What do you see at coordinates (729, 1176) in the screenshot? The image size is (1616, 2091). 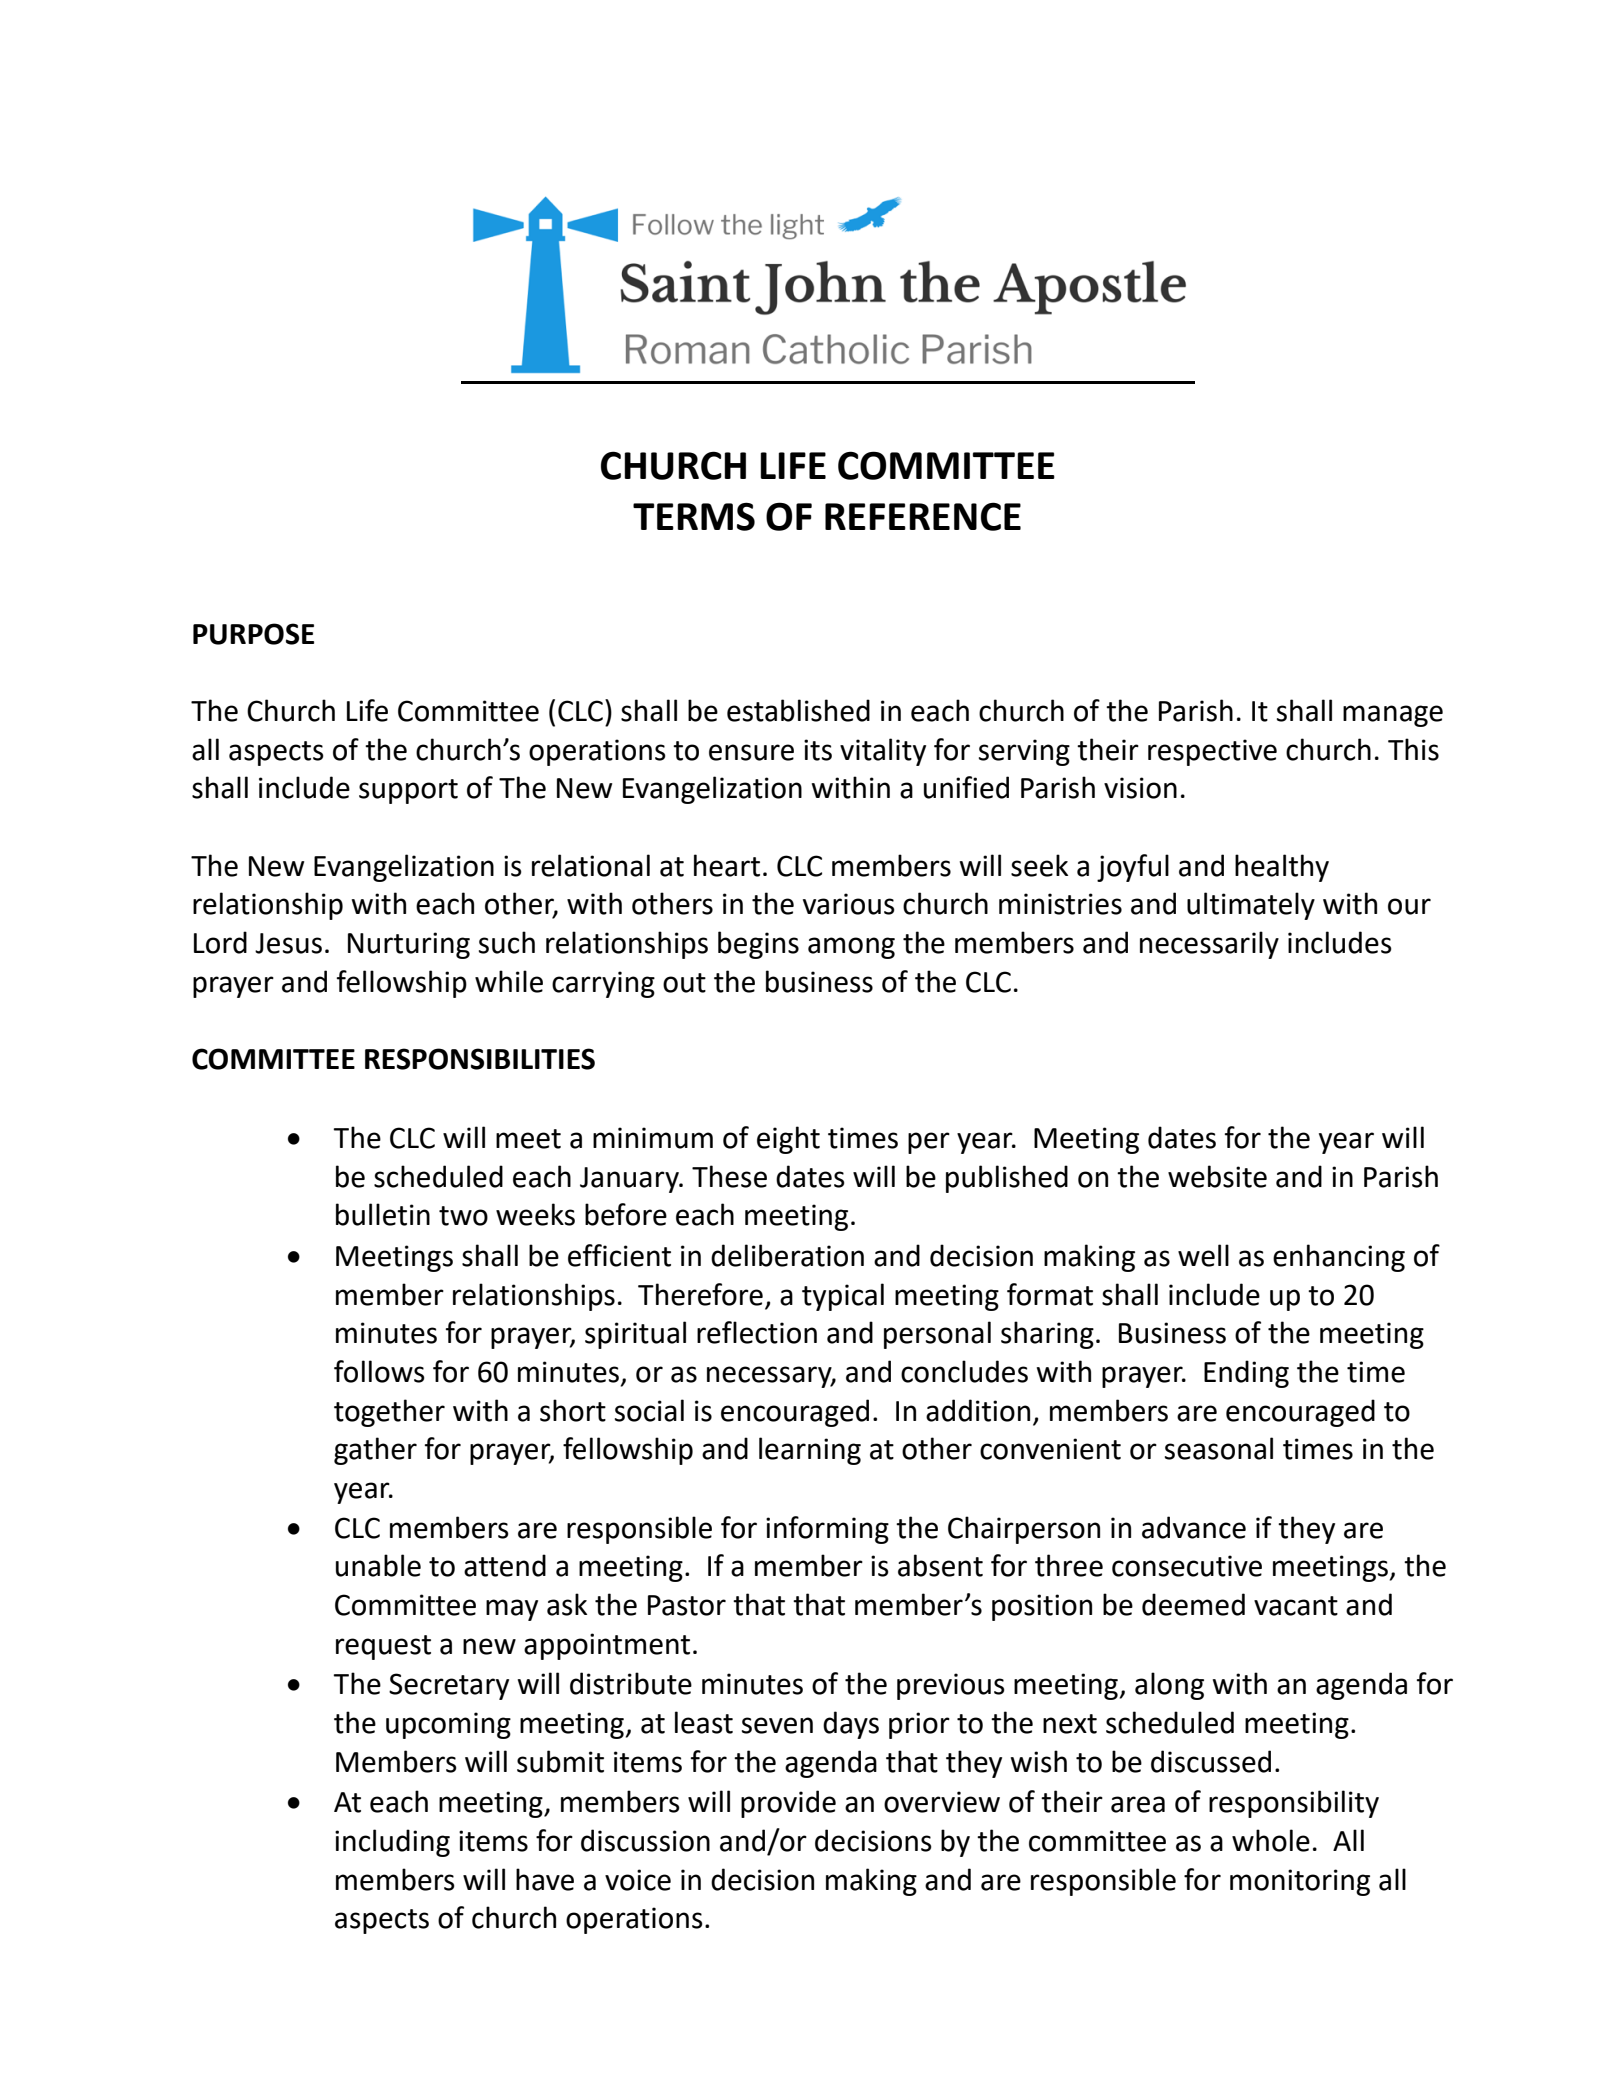 I see `These` at bounding box center [729, 1176].
